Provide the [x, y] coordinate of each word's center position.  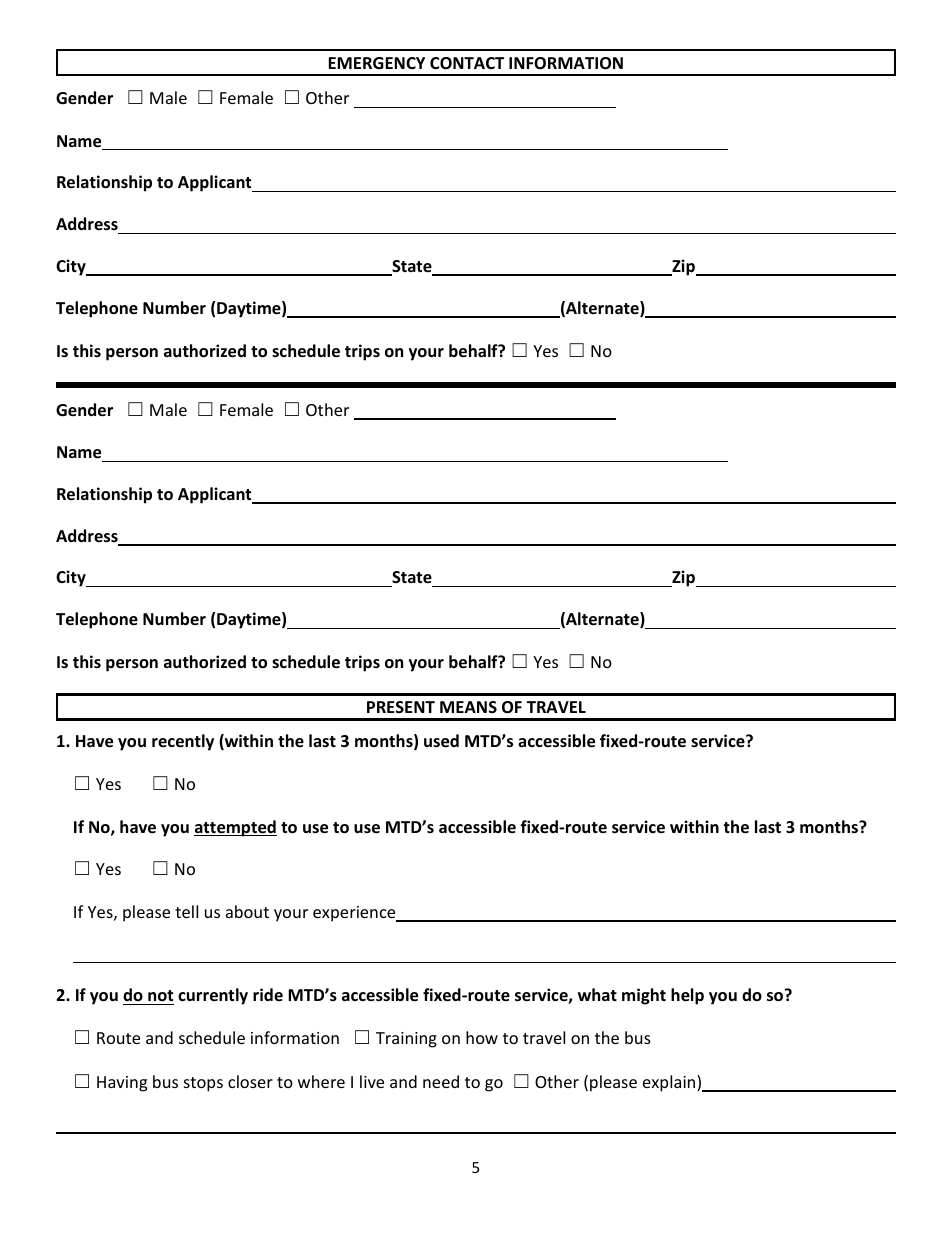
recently [183, 742]
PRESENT [401, 707]
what [597, 994]
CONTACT [467, 63]
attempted [235, 828]
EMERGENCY [376, 63]
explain [670, 1083]
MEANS [468, 707]
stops [203, 1084]
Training [406, 1040]
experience [355, 914]
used [441, 741]
